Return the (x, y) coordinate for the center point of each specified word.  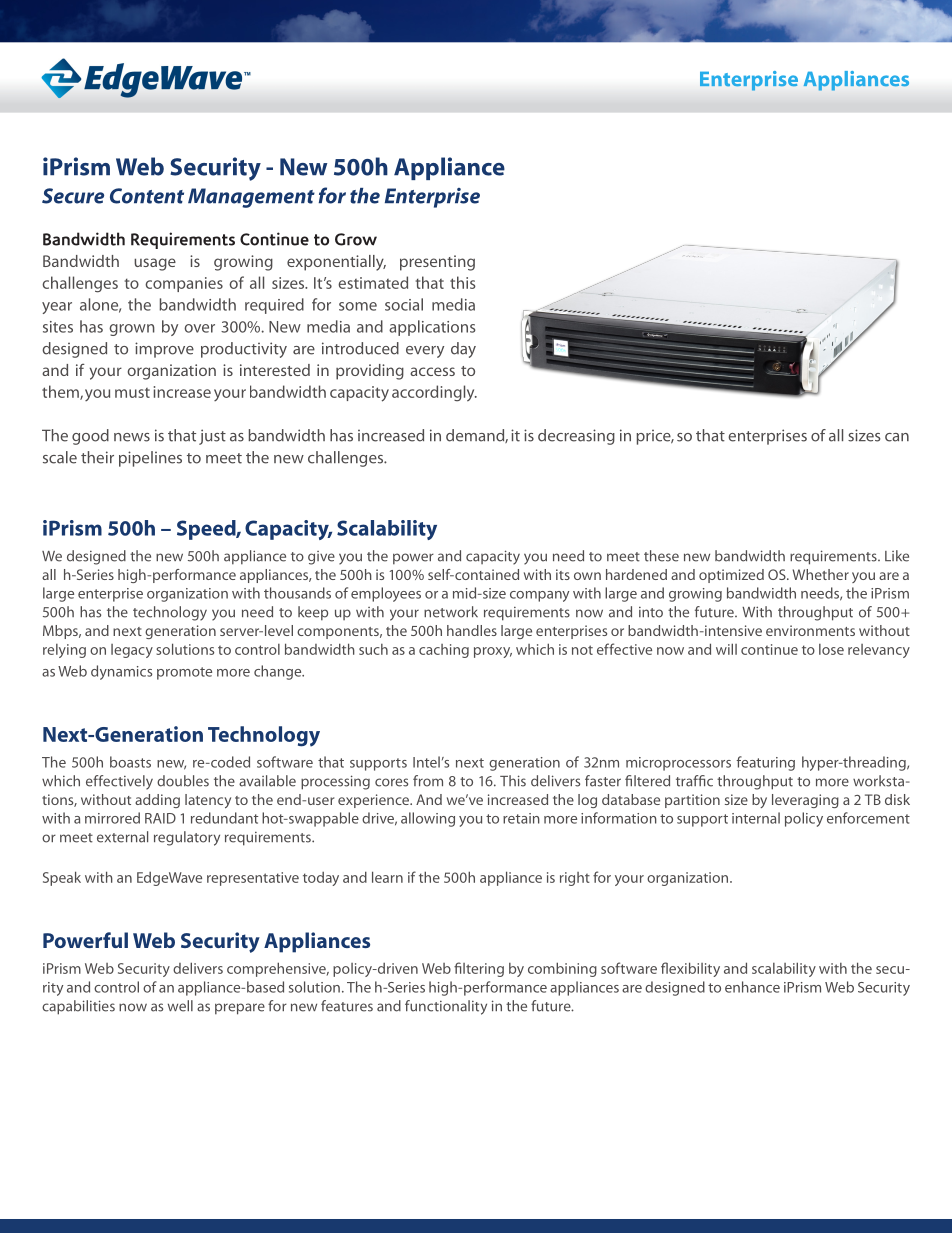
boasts (130, 762)
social (404, 304)
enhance (752, 987)
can (897, 437)
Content (147, 196)
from (428, 781)
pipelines (150, 459)
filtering (479, 969)
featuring (765, 763)
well (180, 1006)
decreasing (576, 437)
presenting (437, 263)
